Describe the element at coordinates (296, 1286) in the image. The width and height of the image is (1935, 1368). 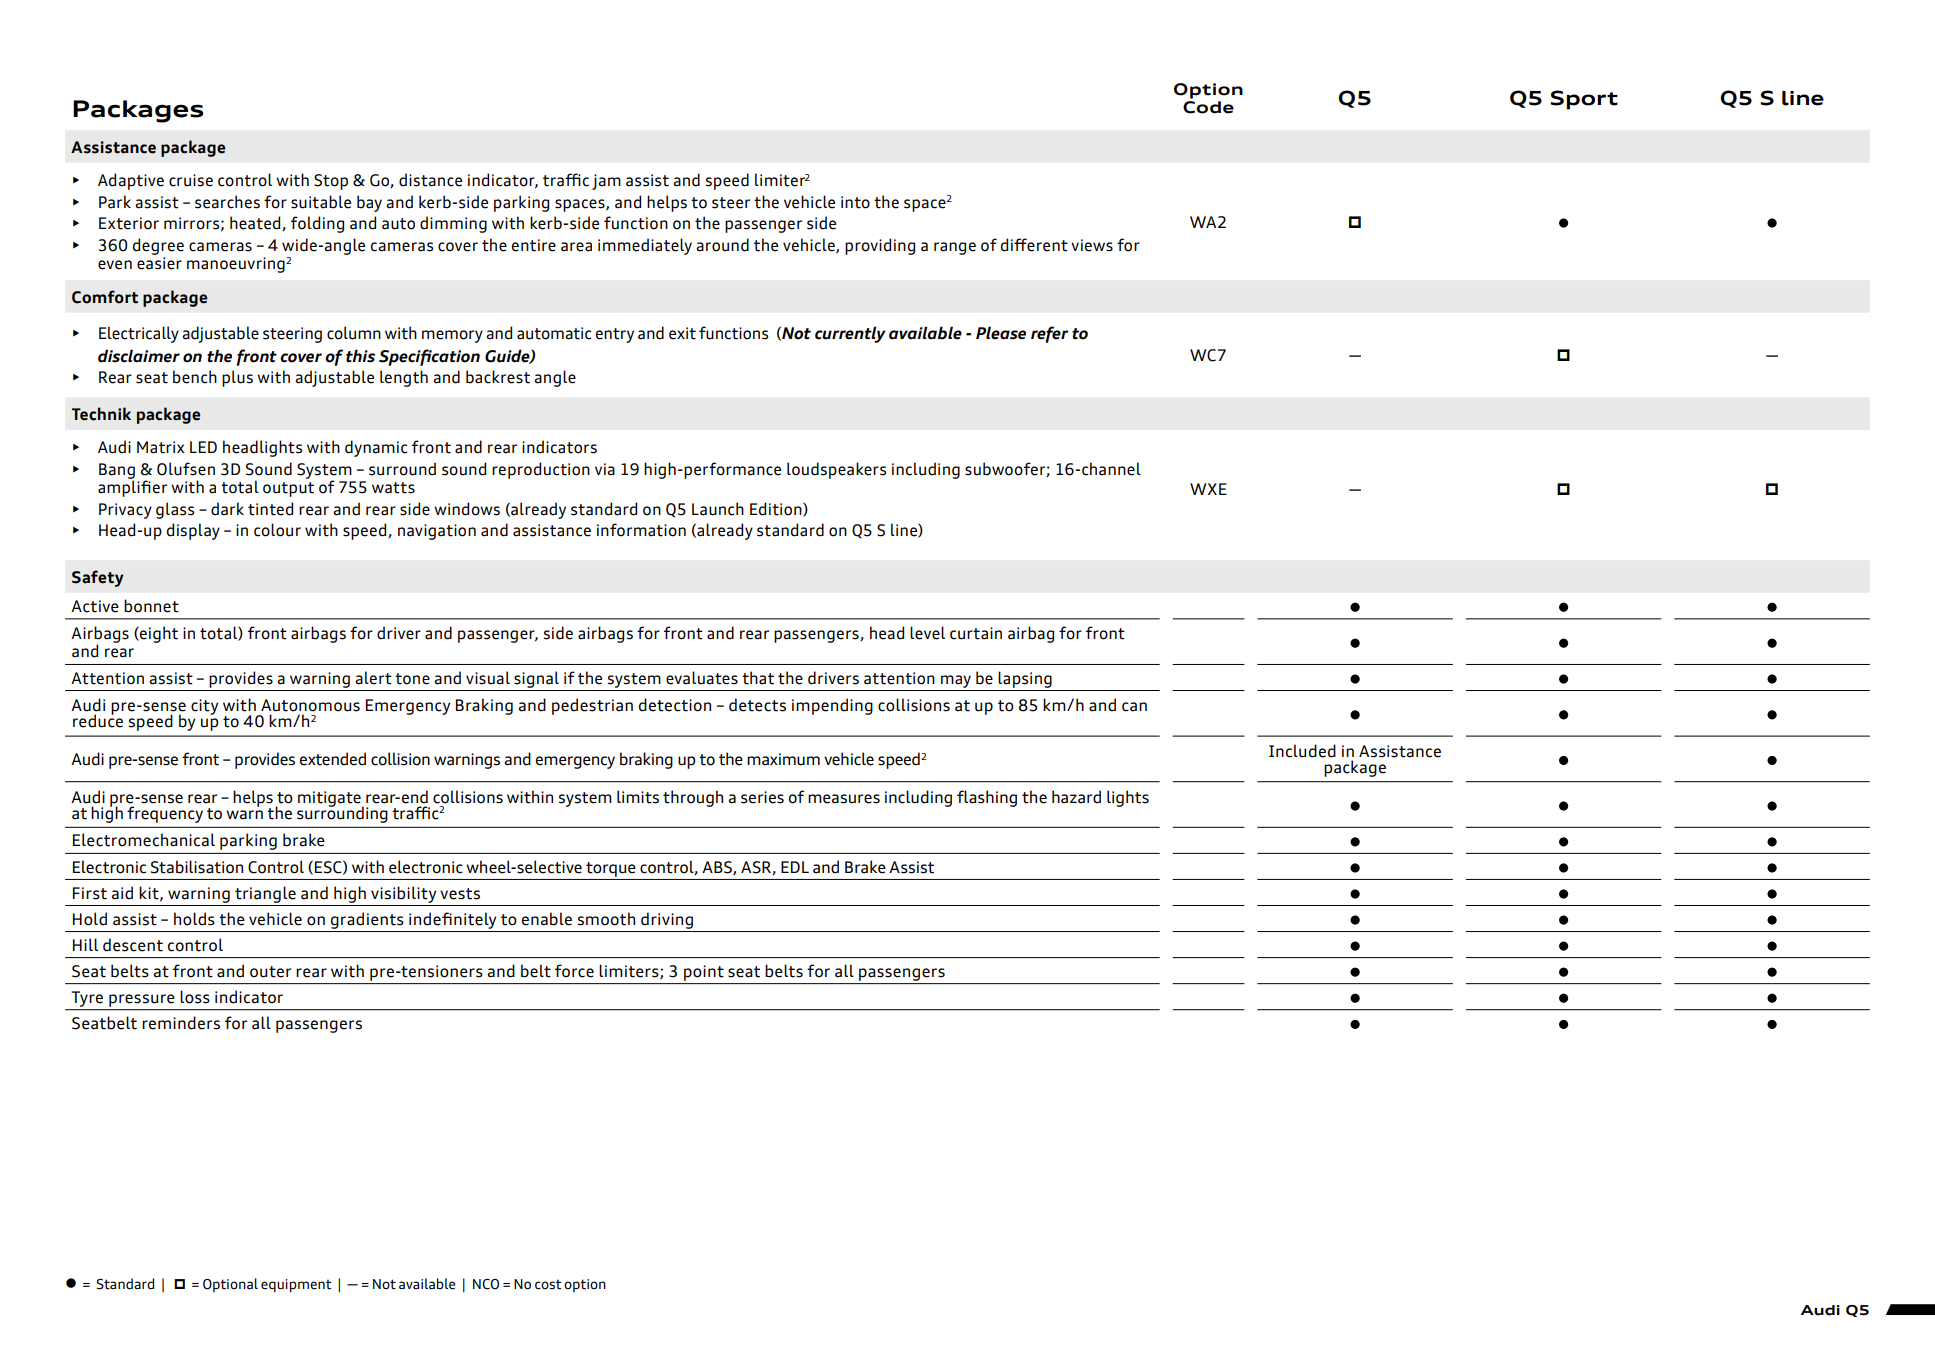
I see `equipment` at that location.
